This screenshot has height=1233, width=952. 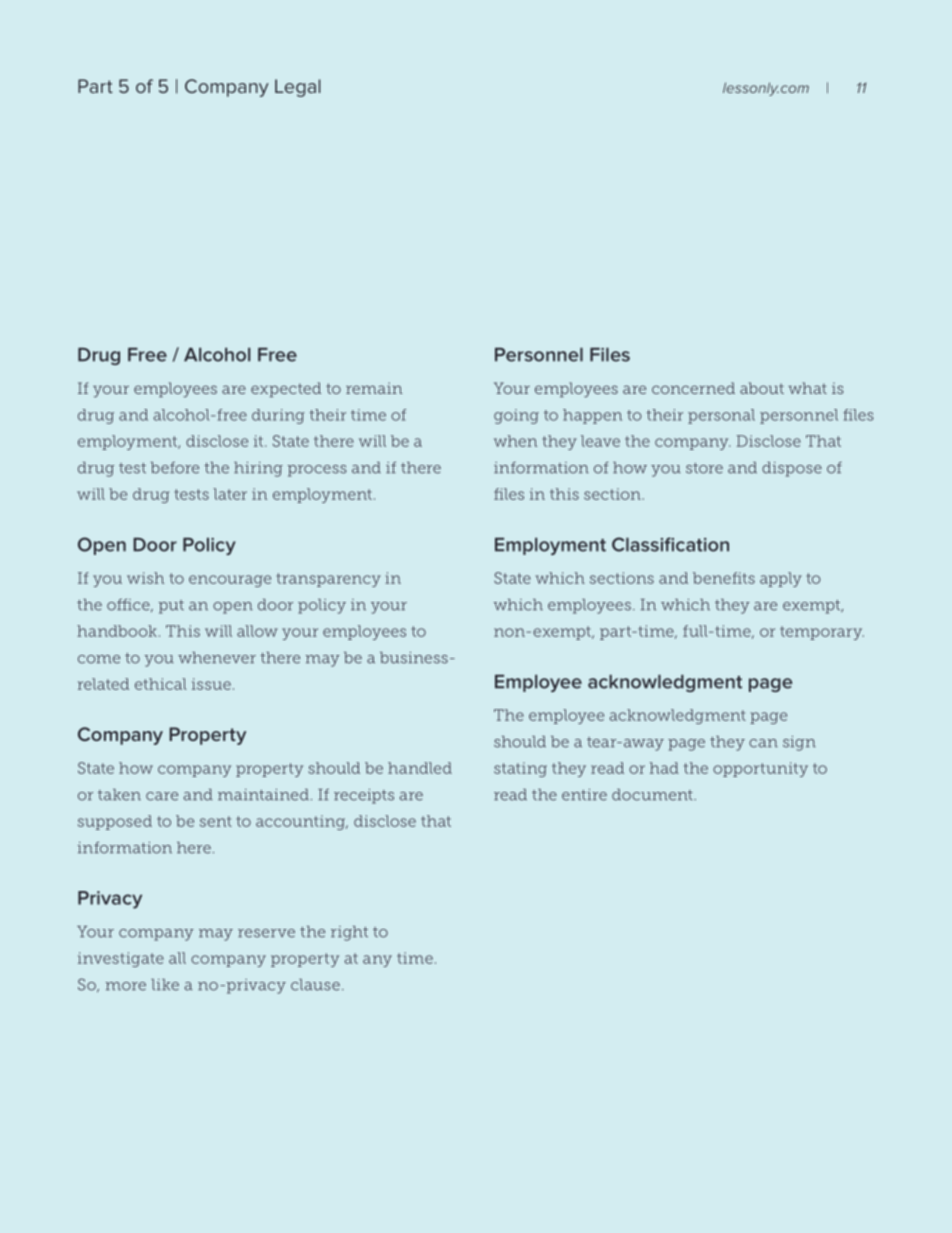 What do you see at coordinates (165, 985) in the screenshot?
I see `like` at bounding box center [165, 985].
